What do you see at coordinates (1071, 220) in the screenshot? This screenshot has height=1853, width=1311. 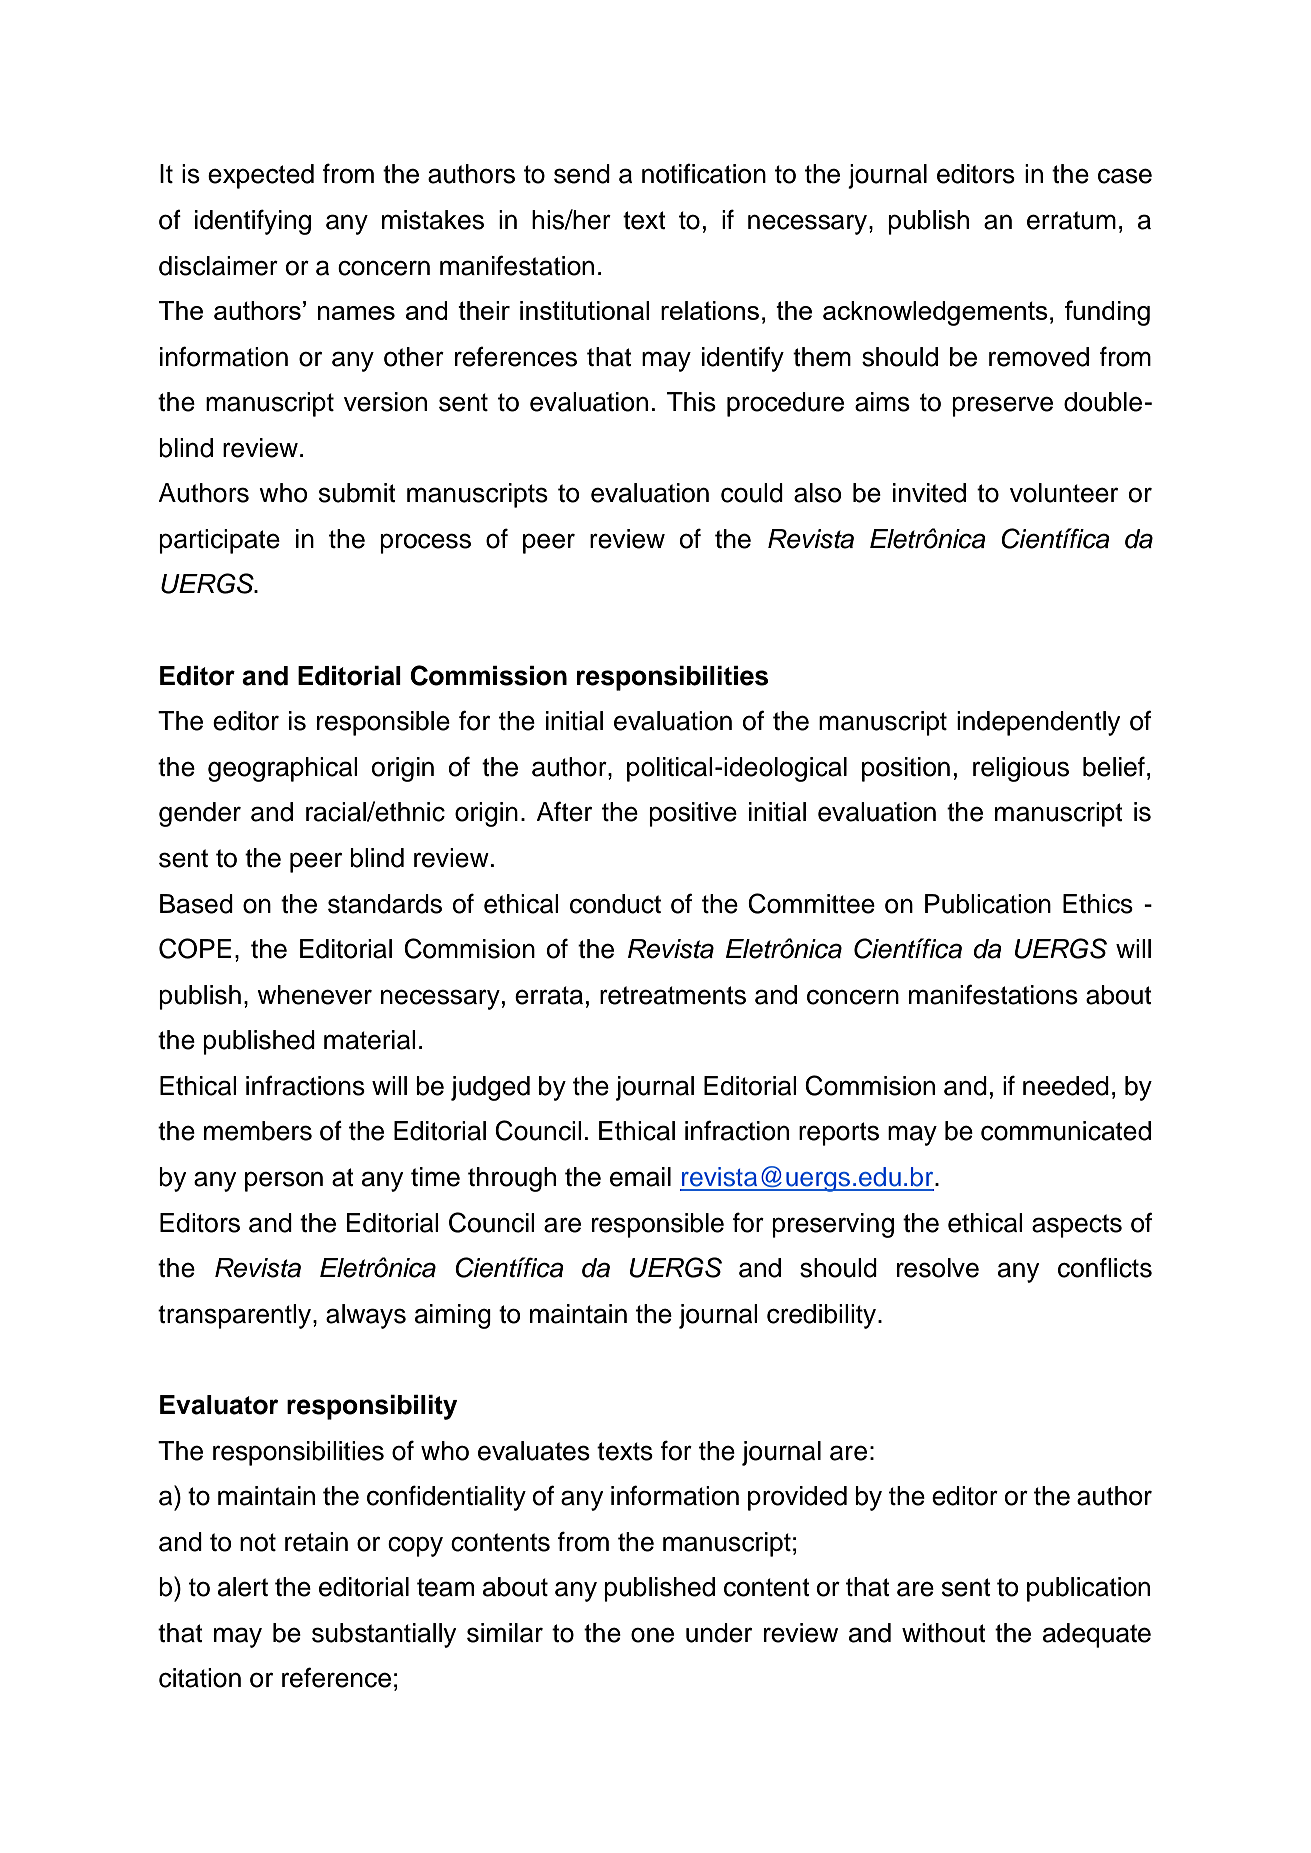 I see `erratum` at bounding box center [1071, 220].
